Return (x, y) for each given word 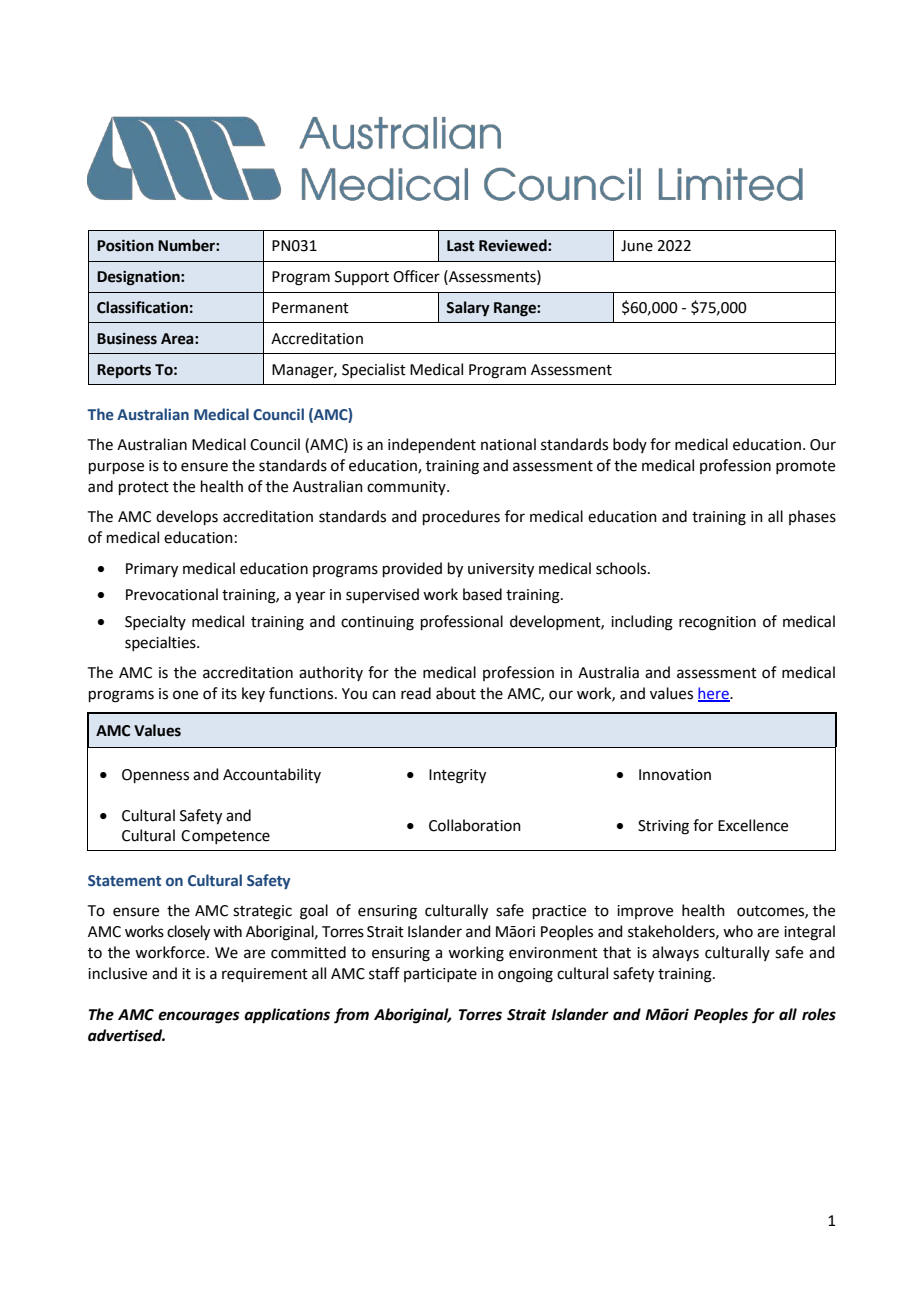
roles (819, 1014)
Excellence (753, 825)
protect (144, 488)
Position (125, 245)
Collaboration (475, 825)
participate (440, 975)
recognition (717, 623)
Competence (225, 837)
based (482, 594)
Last (461, 246)
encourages (199, 1017)
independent (432, 445)
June (637, 246)
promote (805, 467)
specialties (161, 643)
